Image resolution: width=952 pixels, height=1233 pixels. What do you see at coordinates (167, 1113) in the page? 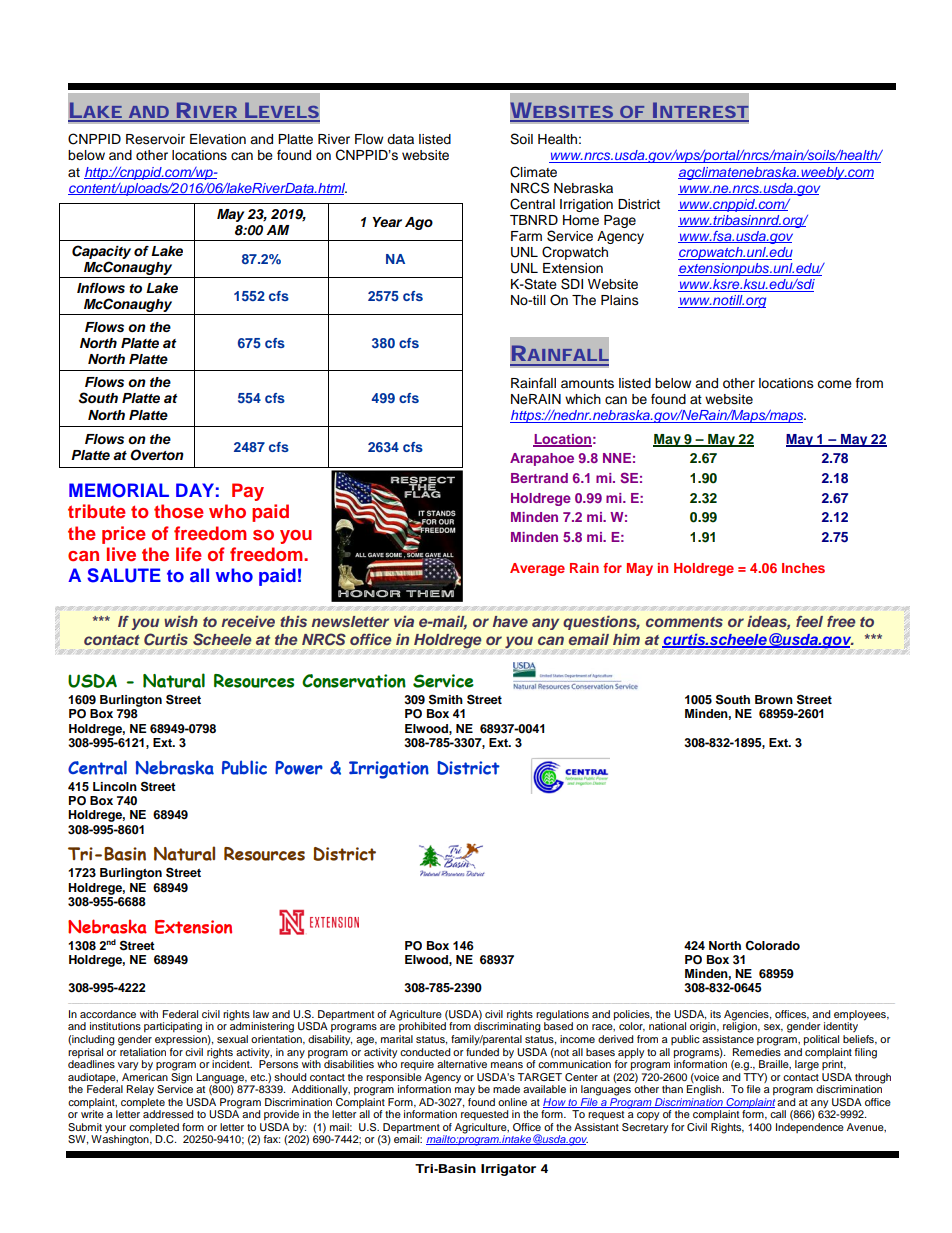
I see `addressed` at bounding box center [167, 1113].
